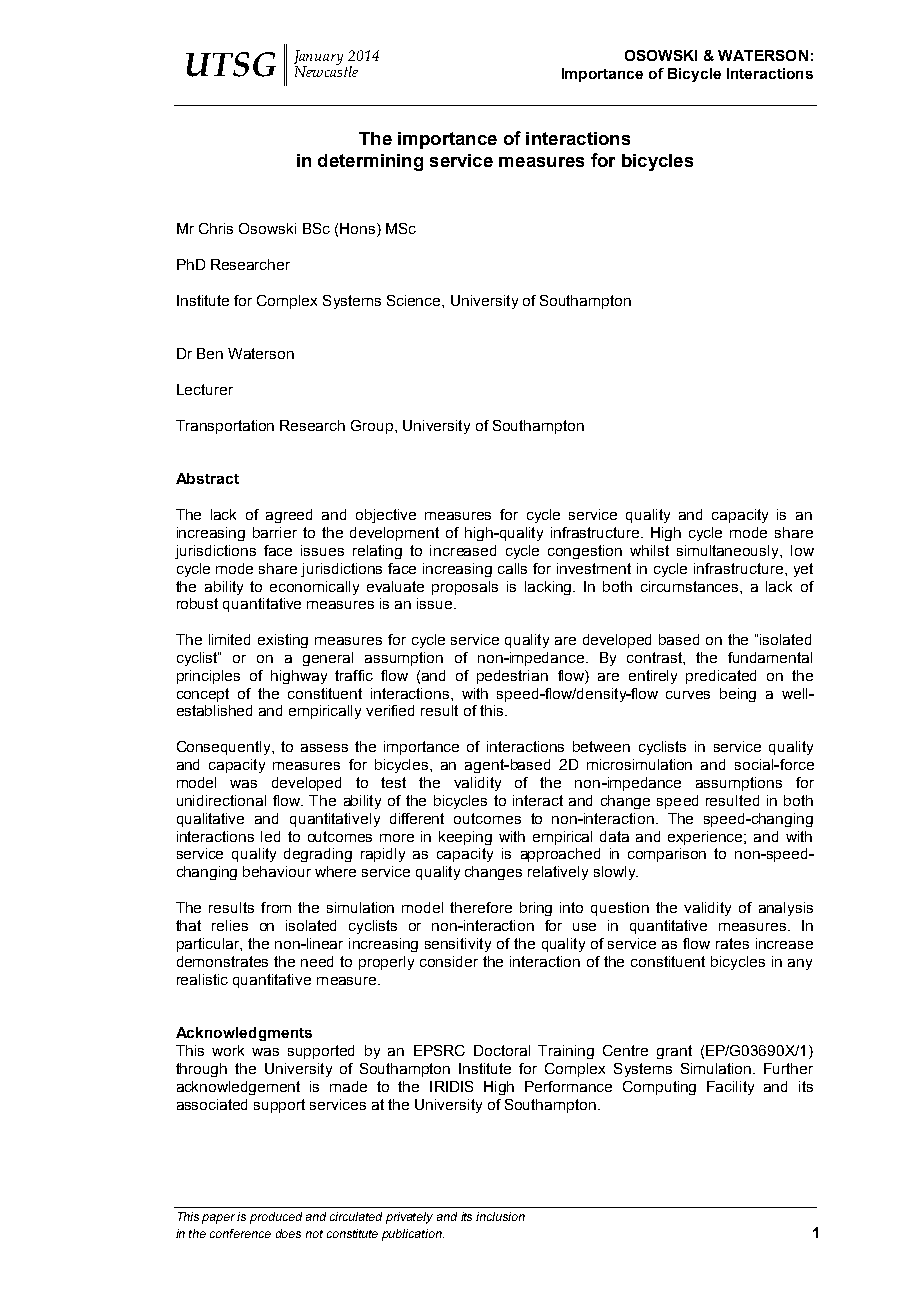 Image resolution: width=924 pixels, height=1308 pixels. What do you see at coordinates (667, 855) in the document?
I see `comparison` at bounding box center [667, 855].
